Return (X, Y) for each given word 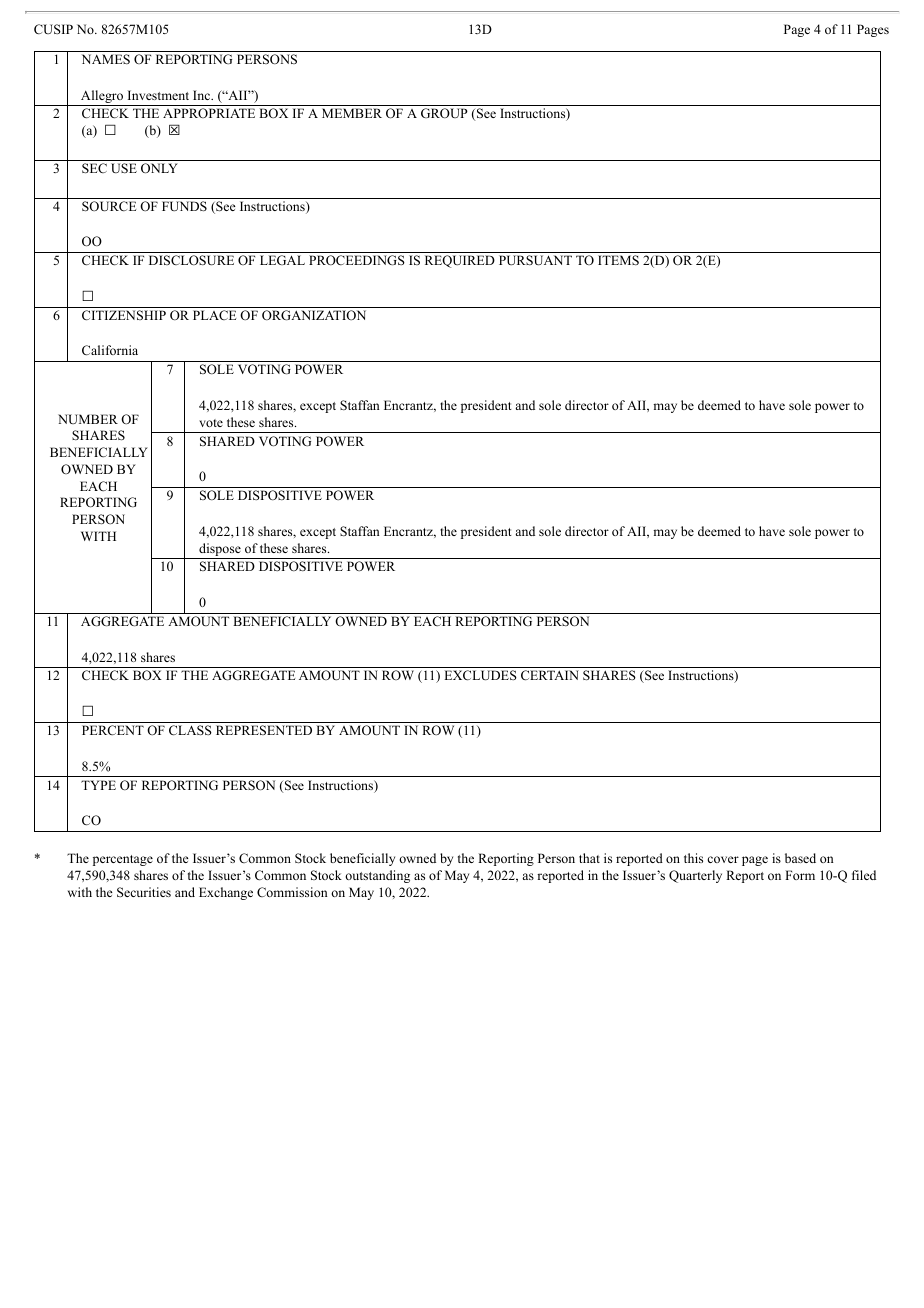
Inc (203, 95)
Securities (144, 892)
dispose (220, 549)
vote (211, 423)
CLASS (190, 730)
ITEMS (618, 260)
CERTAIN (550, 675)
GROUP (444, 113)
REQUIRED (460, 261)
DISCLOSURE (191, 260)
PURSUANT (535, 260)
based (800, 858)
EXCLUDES (480, 675)
